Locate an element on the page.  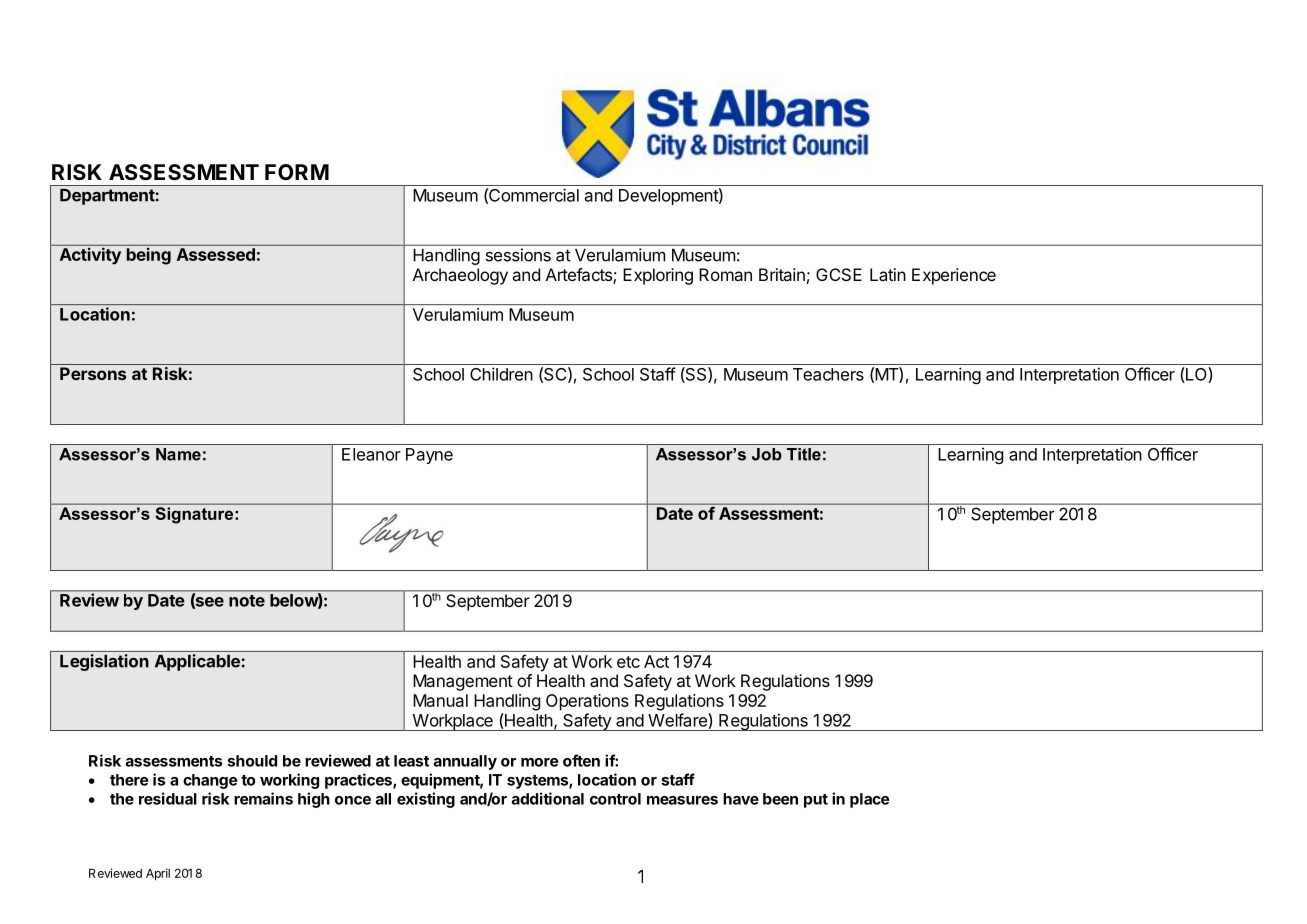
etc is located at coordinates (628, 662).
